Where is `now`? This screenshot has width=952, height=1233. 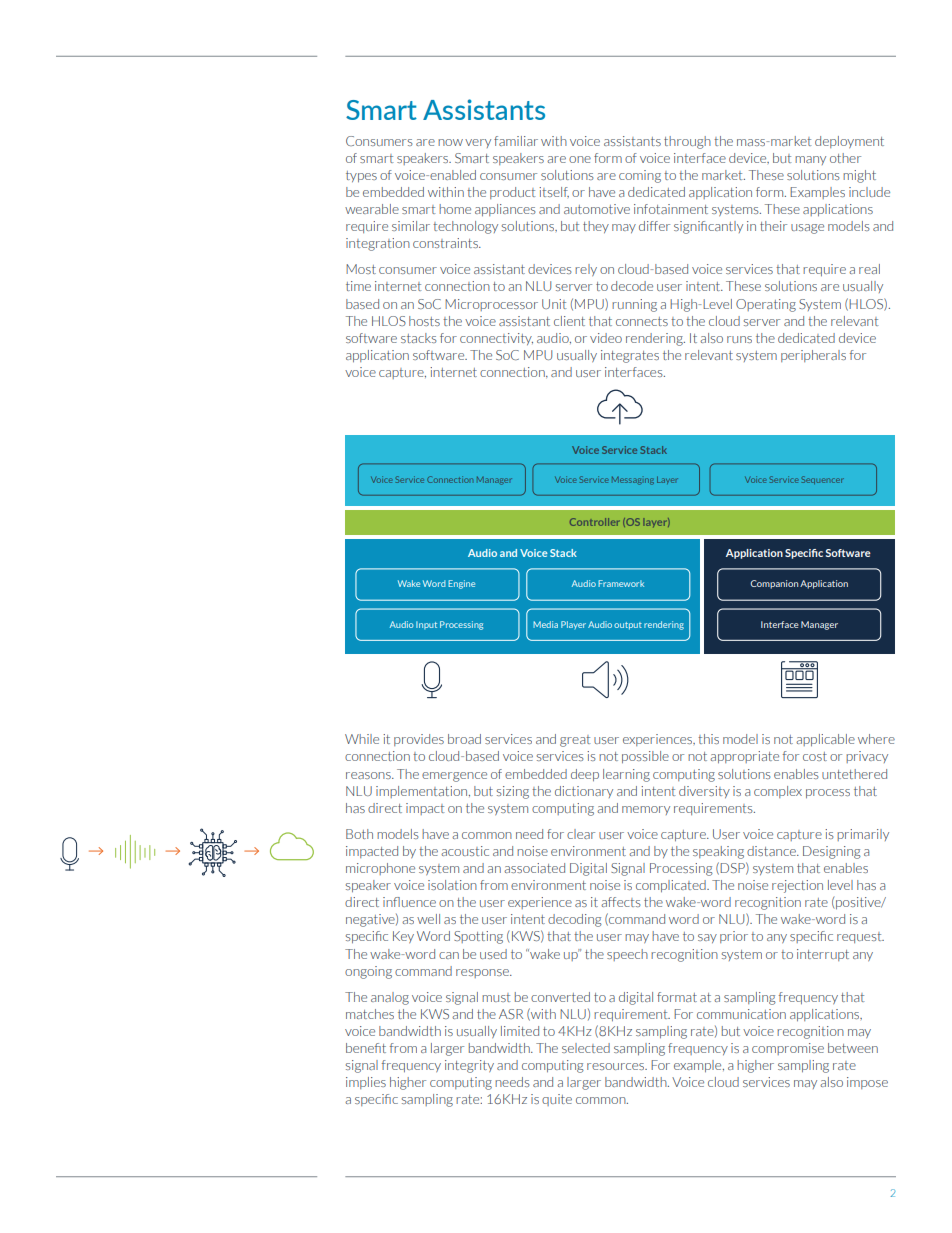
now is located at coordinates (450, 142).
